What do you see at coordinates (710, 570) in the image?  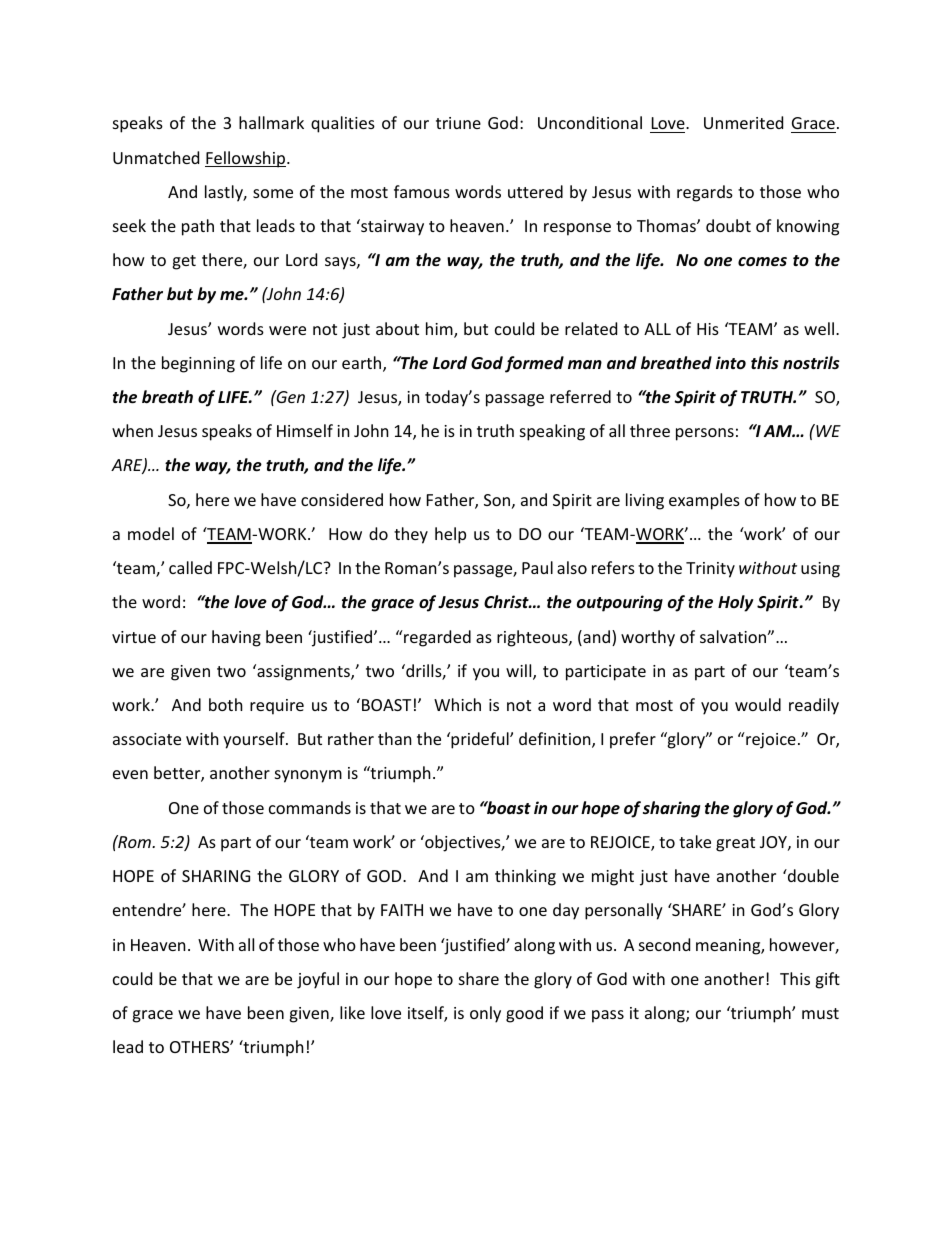 I see `Trinity` at bounding box center [710, 570].
